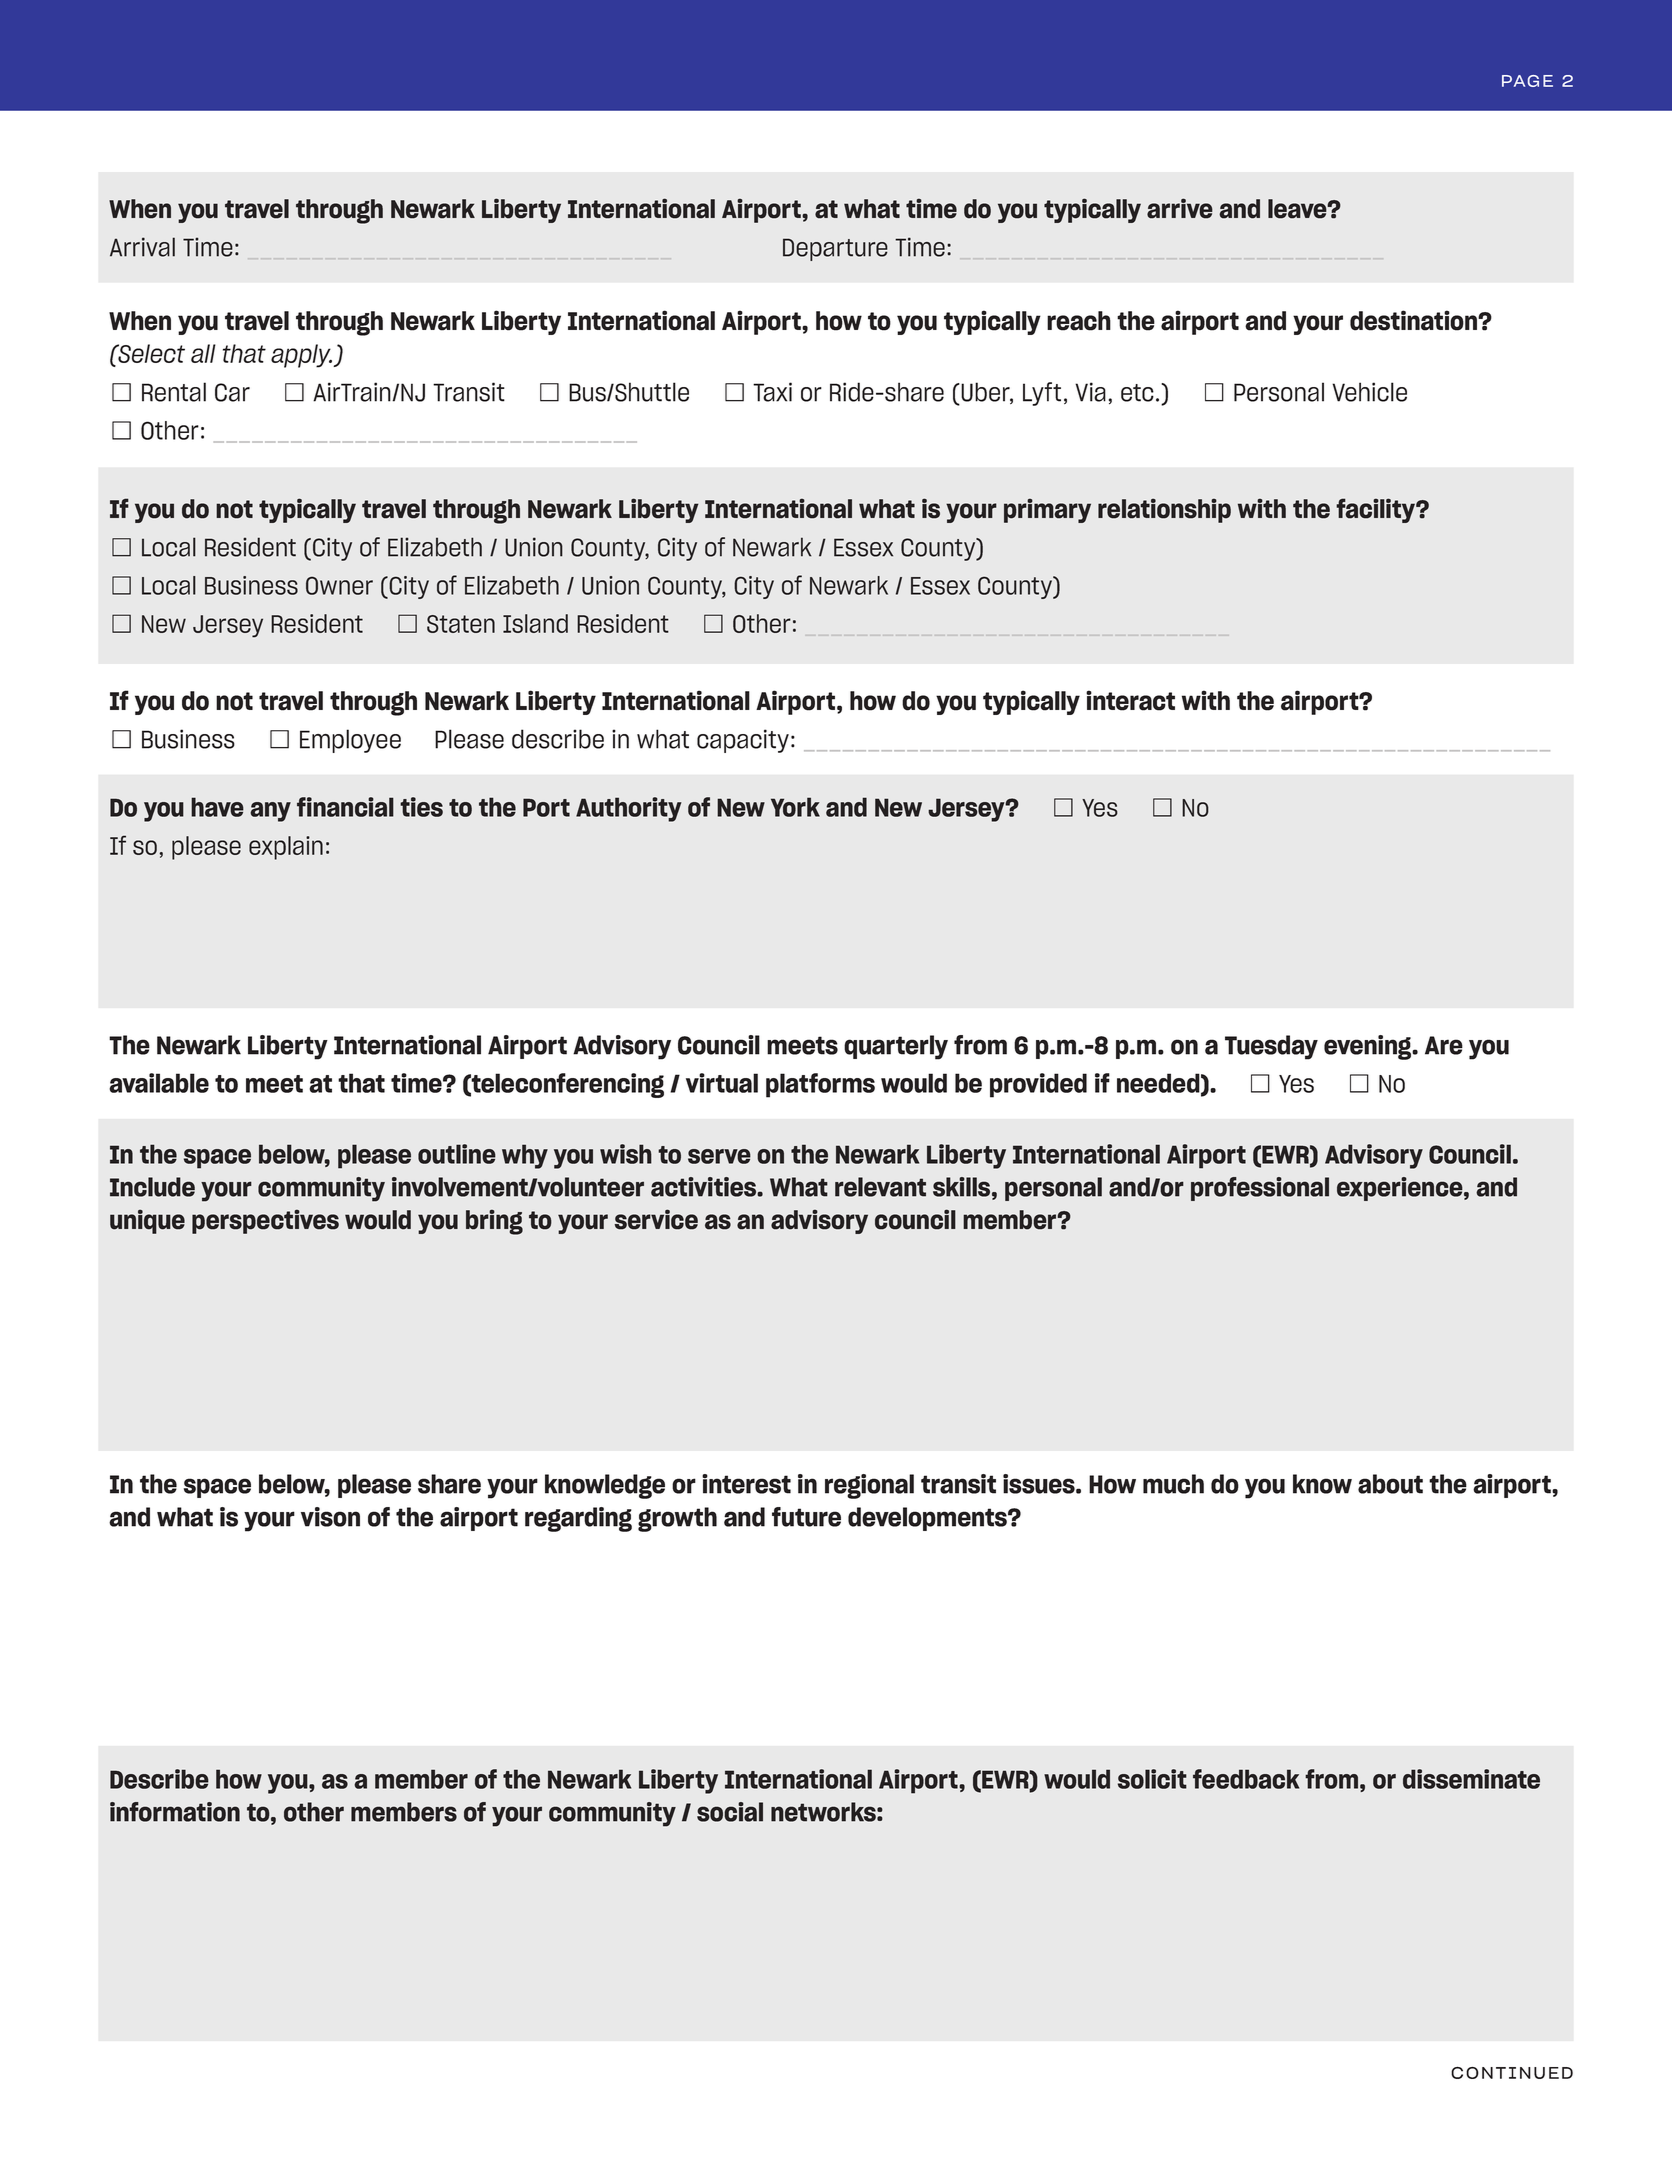  I want to click on social, so click(730, 1812).
